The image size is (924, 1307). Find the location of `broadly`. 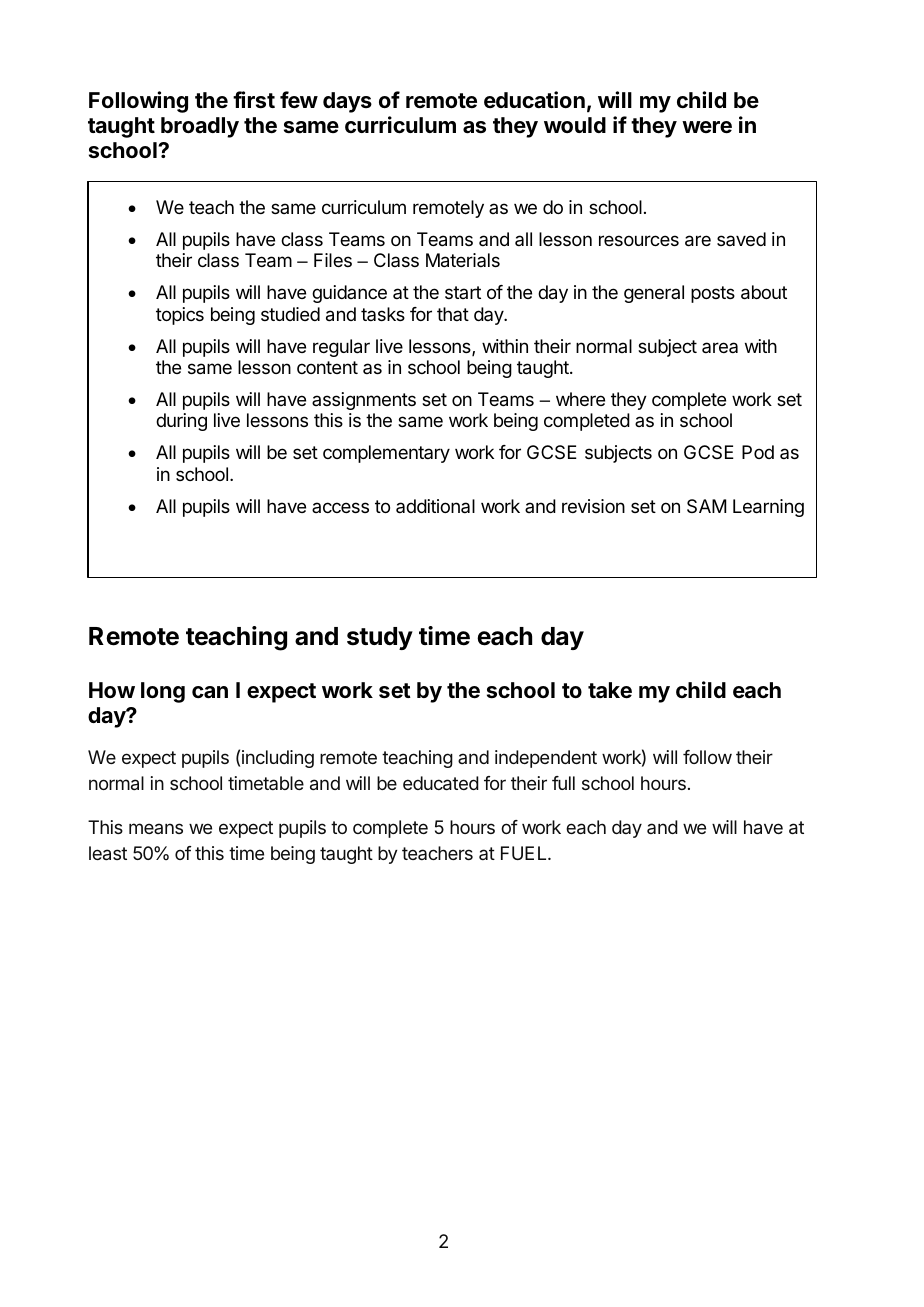

broadly is located at coordinates (200, 127).
